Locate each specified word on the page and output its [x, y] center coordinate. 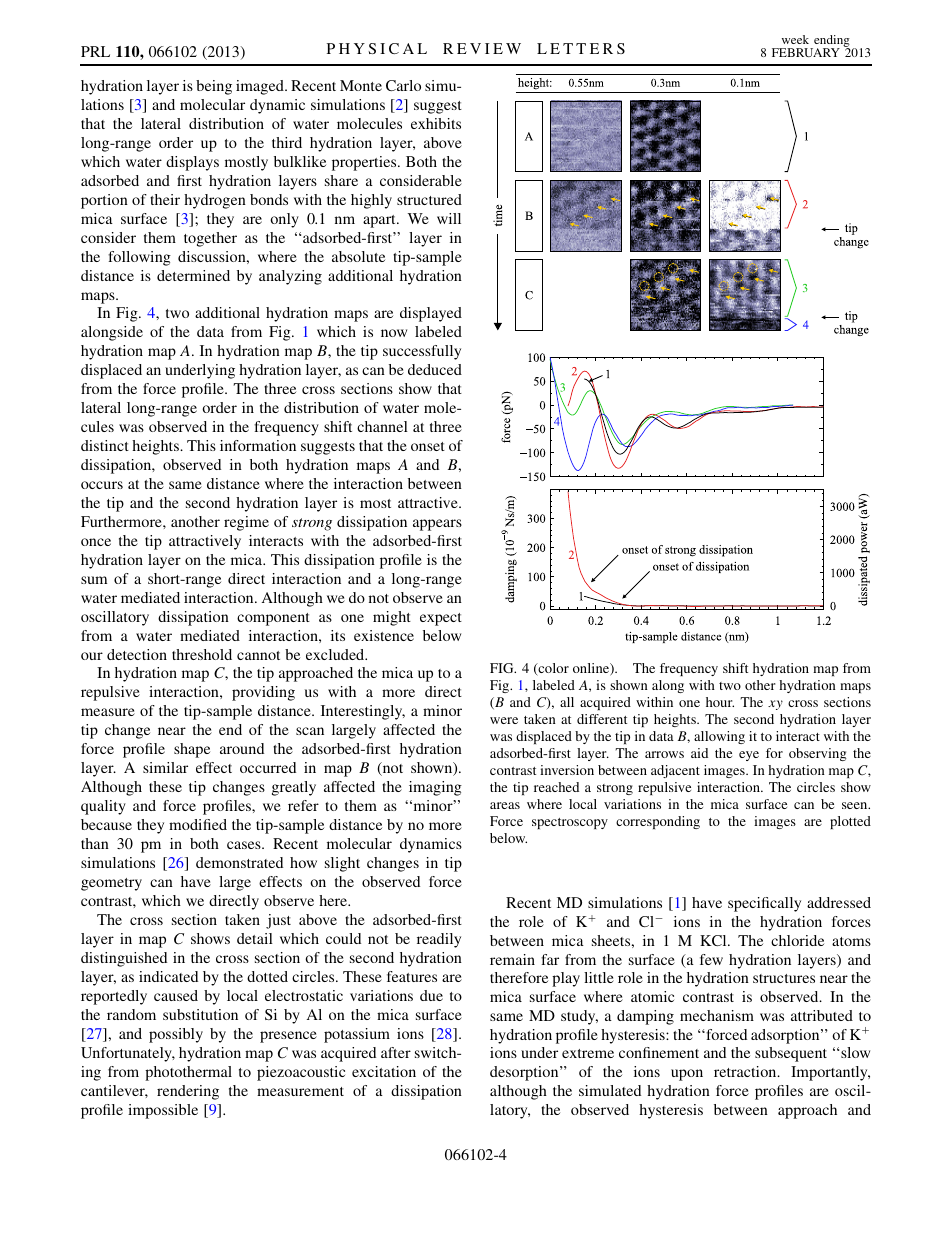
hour [720, 702]
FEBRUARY [806, 52]
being [214, 87]
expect [441, 619]
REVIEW [482, 48]
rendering [188, 1092]
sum [94, 580]
